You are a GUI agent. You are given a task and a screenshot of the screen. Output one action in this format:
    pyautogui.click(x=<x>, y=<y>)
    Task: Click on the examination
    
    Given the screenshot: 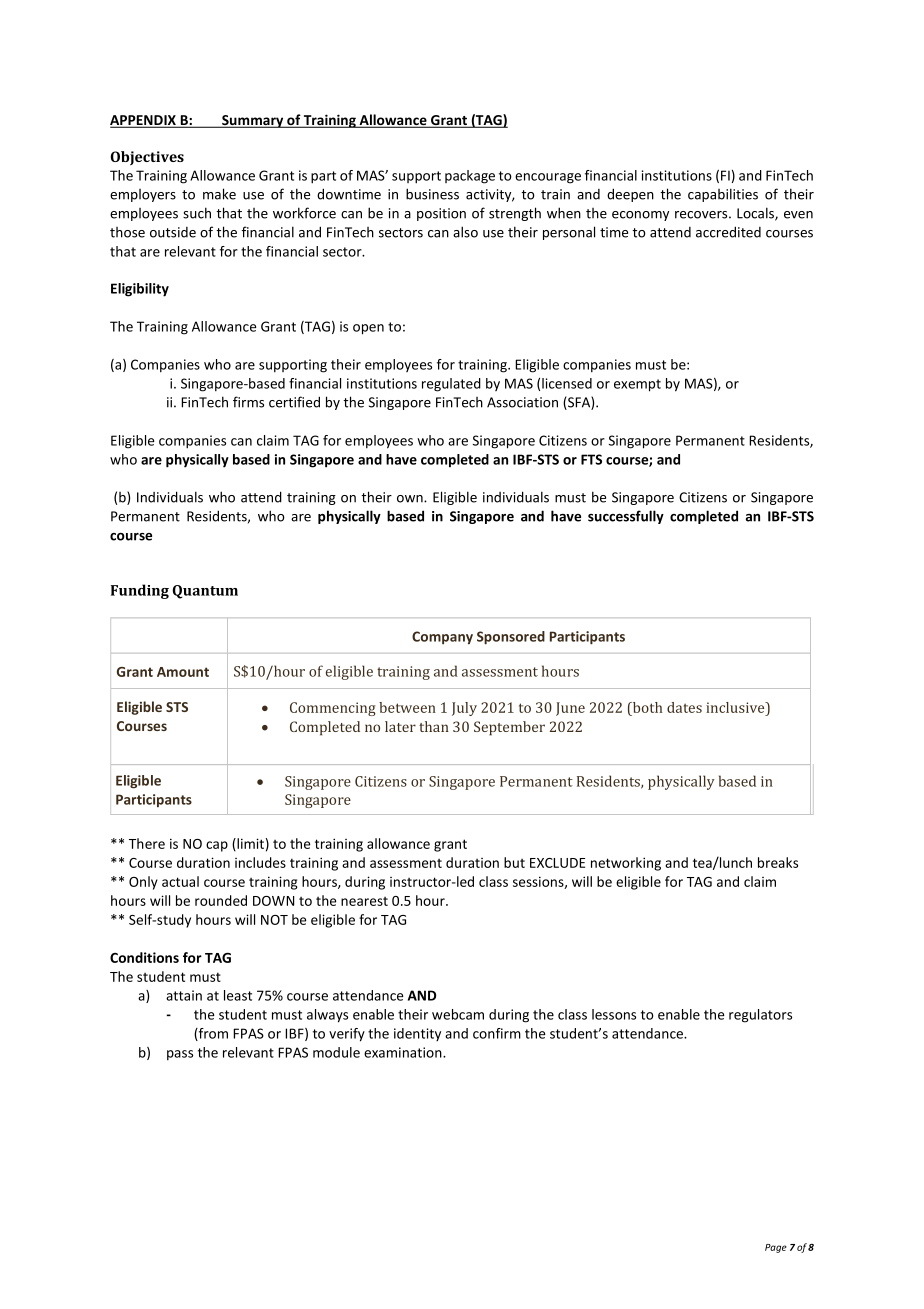 What is the action you would take?
    pyautogui.click(x=404, y=1052)
